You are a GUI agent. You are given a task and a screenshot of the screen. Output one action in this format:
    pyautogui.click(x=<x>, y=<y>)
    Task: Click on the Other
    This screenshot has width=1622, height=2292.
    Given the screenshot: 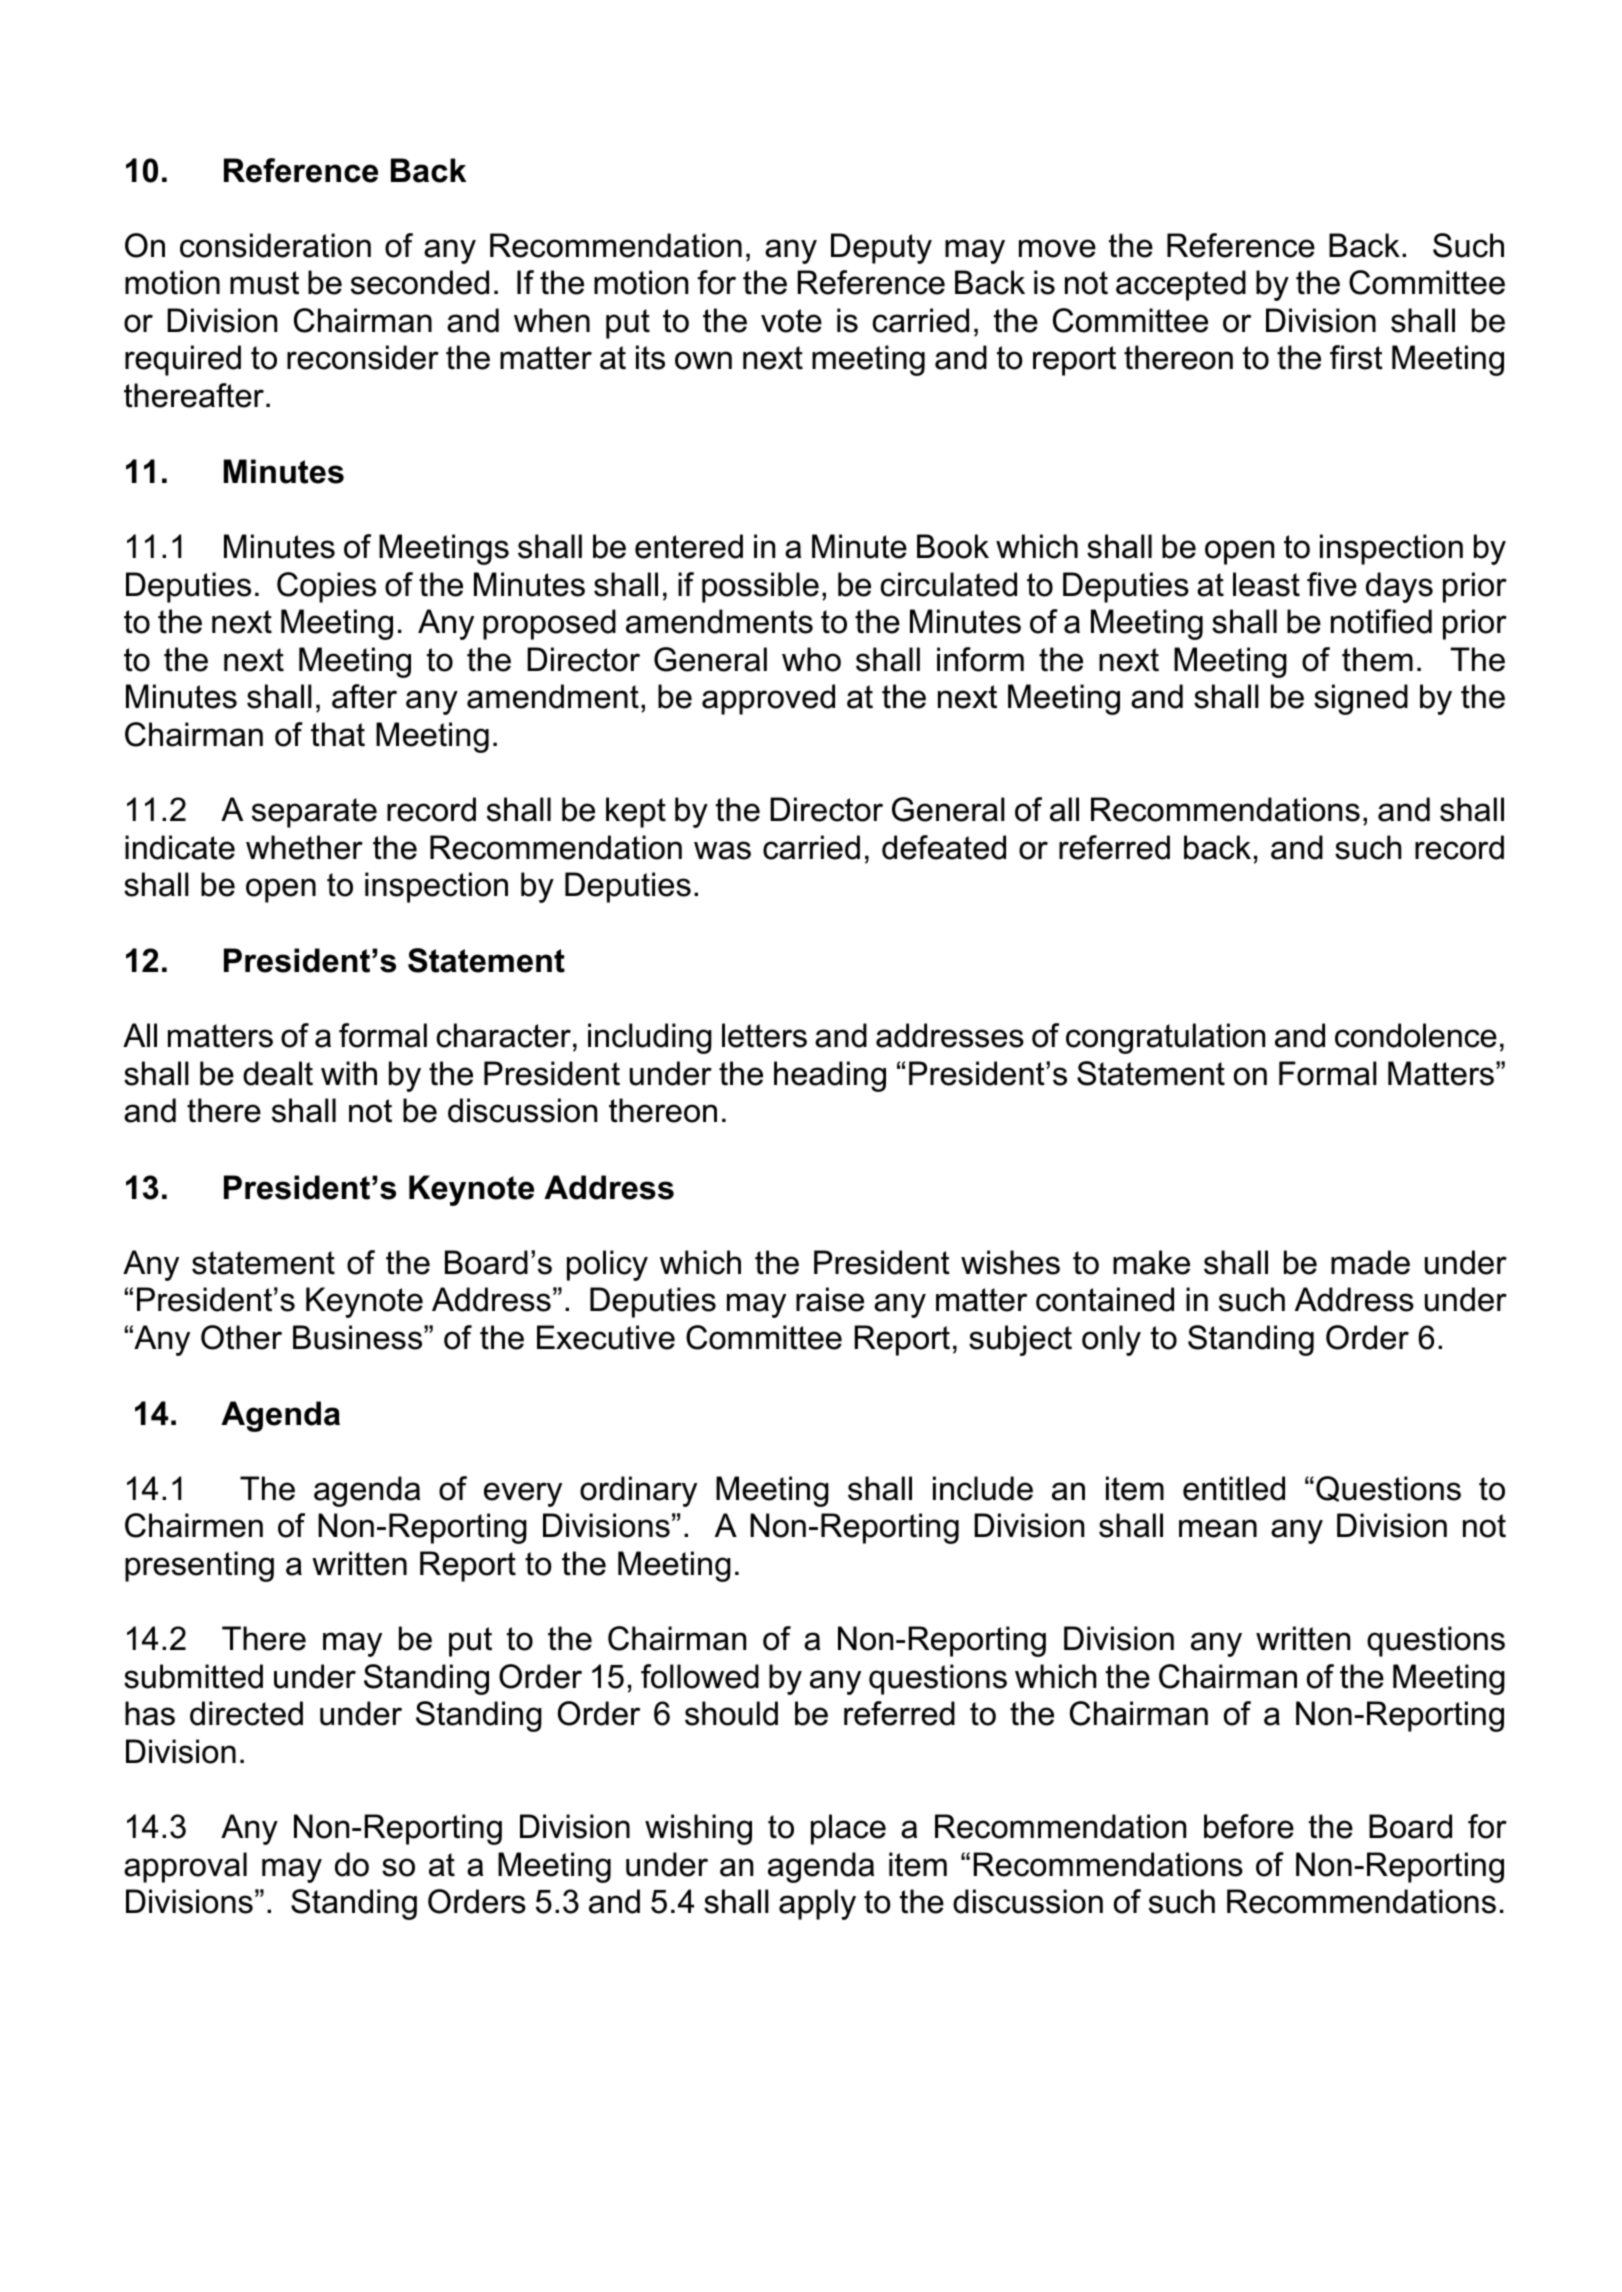 What is the action you would take?
    pyautogui.click(x=241, y=1337)
